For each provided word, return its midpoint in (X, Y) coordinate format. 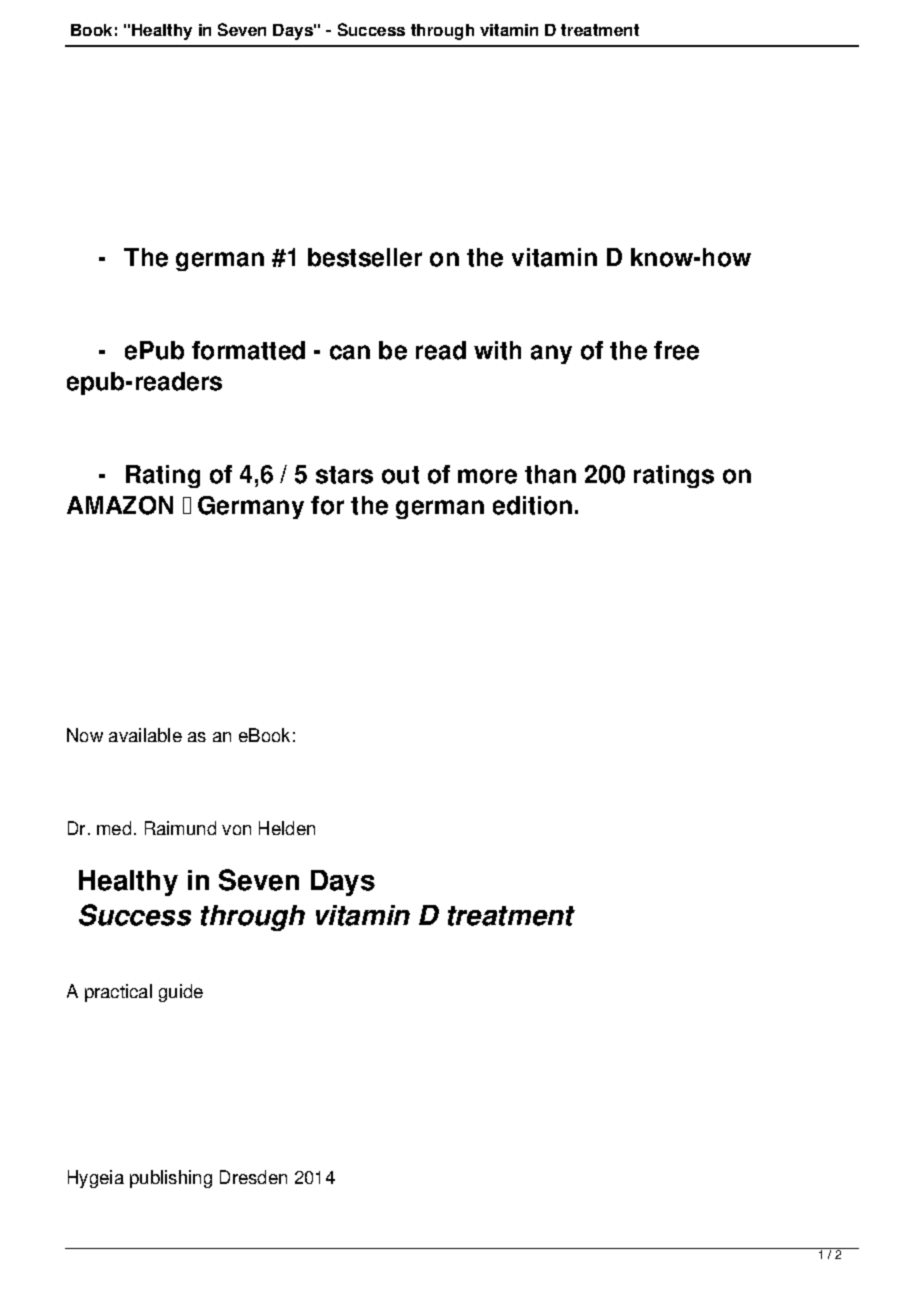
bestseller (365, 257)
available (145, 735)
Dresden (253, 1177)
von (236, 830)
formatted (248, 350)
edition (532, 505)
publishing (171, 1179)
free (676, 350)
